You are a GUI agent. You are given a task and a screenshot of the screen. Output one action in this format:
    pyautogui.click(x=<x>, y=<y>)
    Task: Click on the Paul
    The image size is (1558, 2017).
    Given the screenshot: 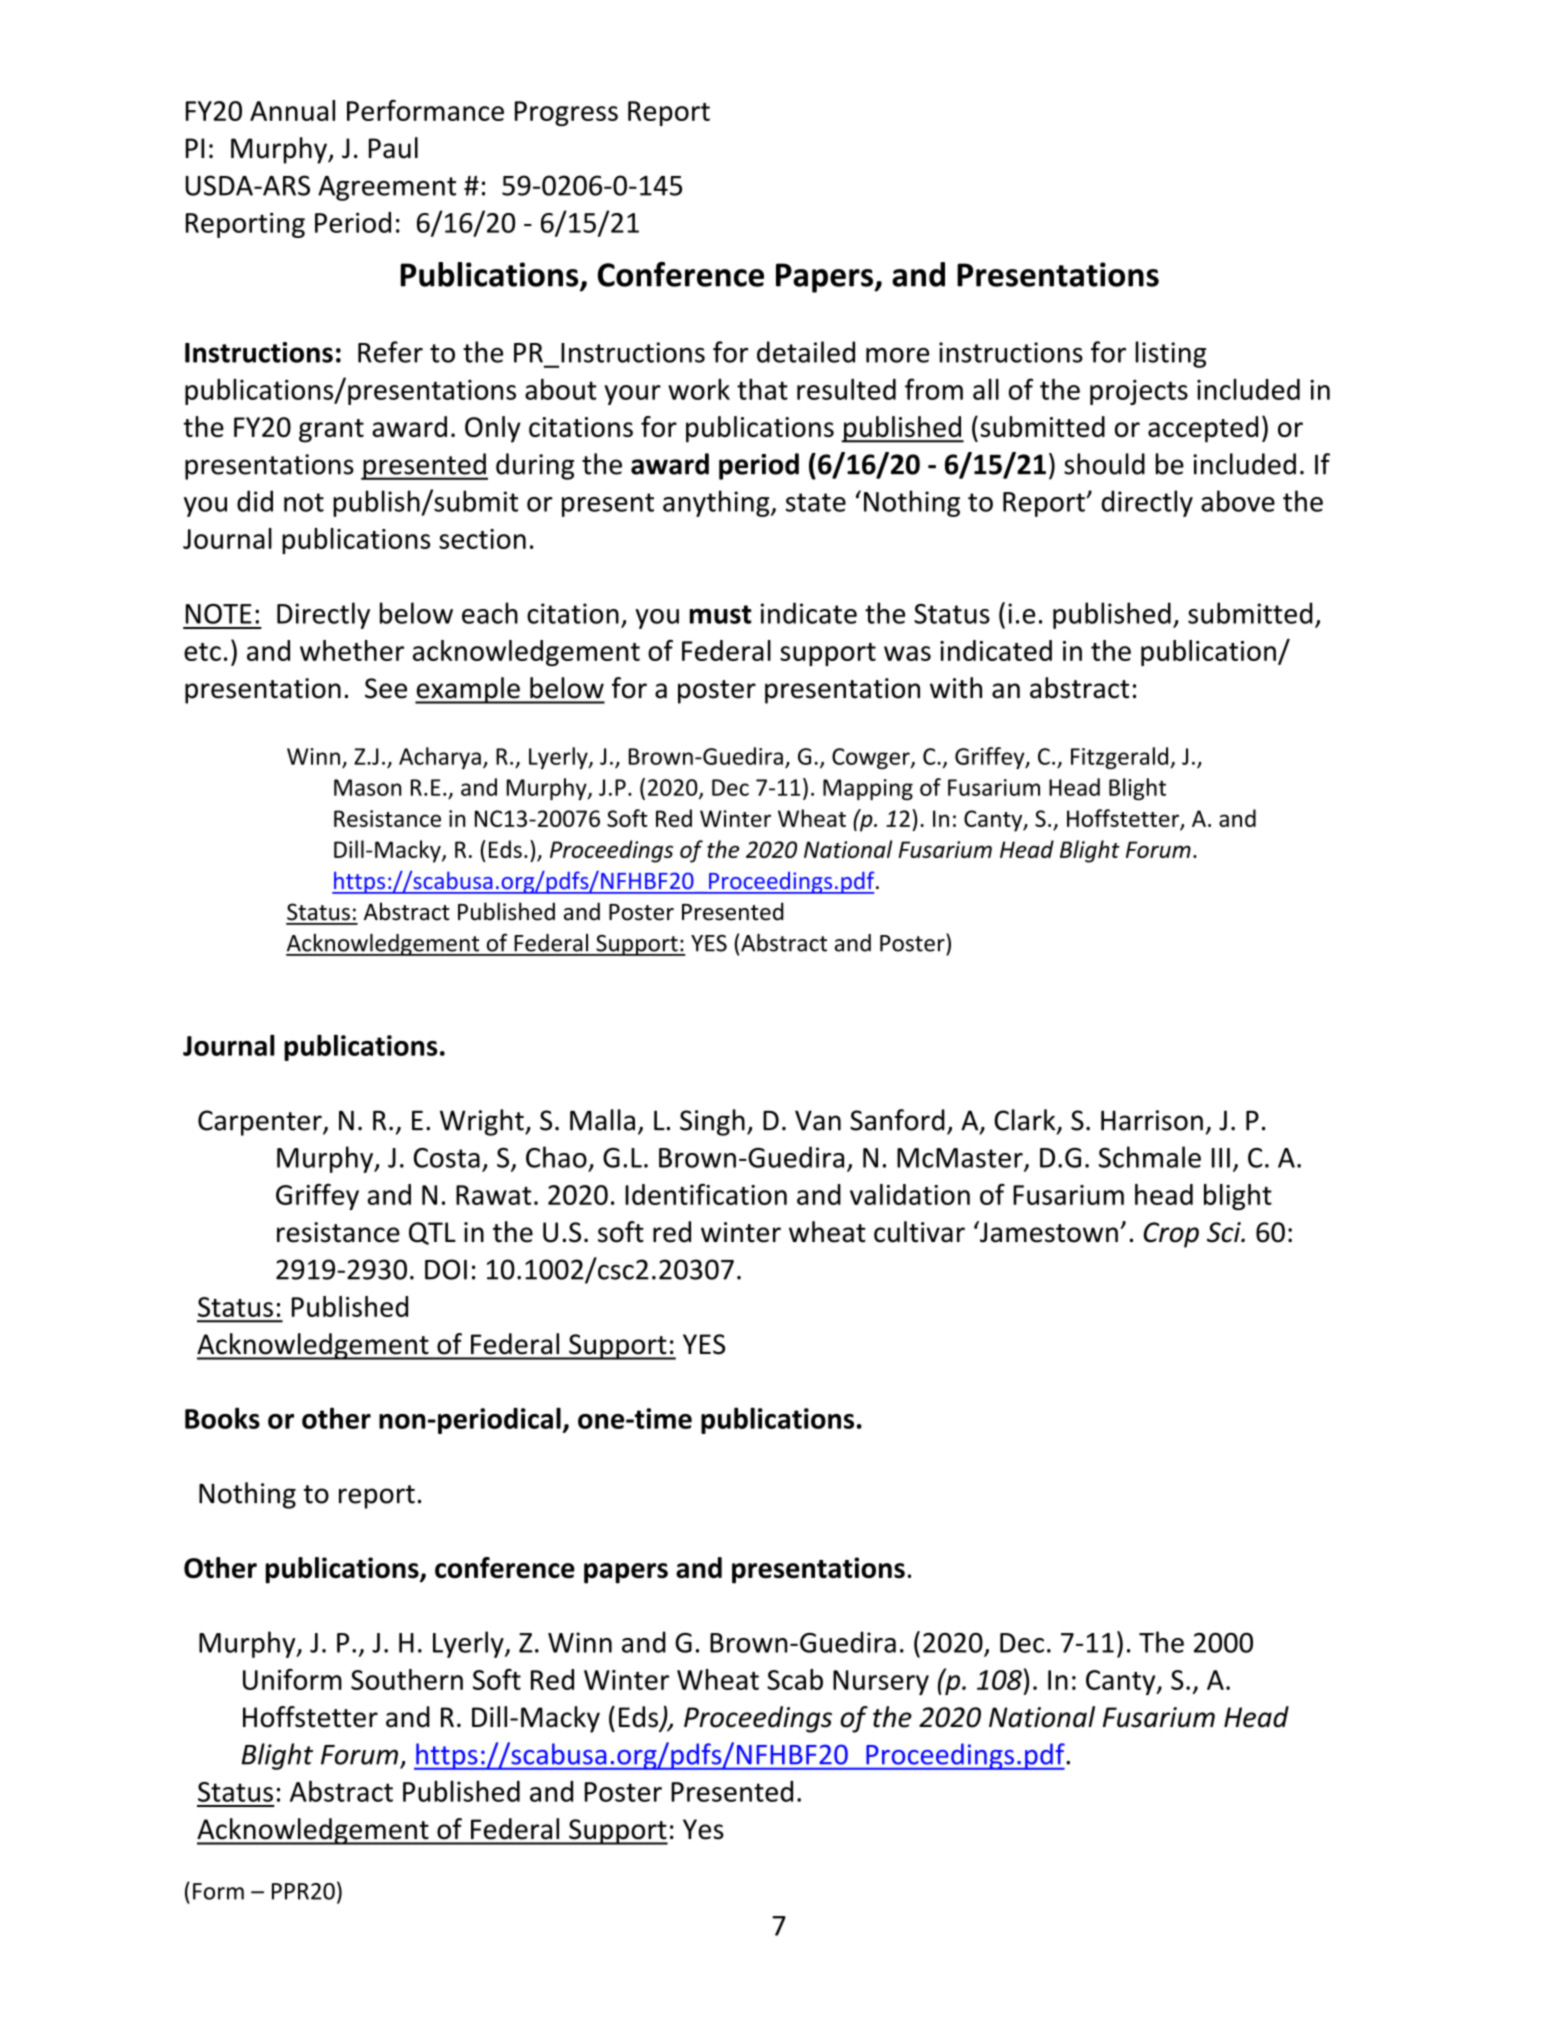 What is the action you would take?
    pyautogui.click(x=393, y=148)
